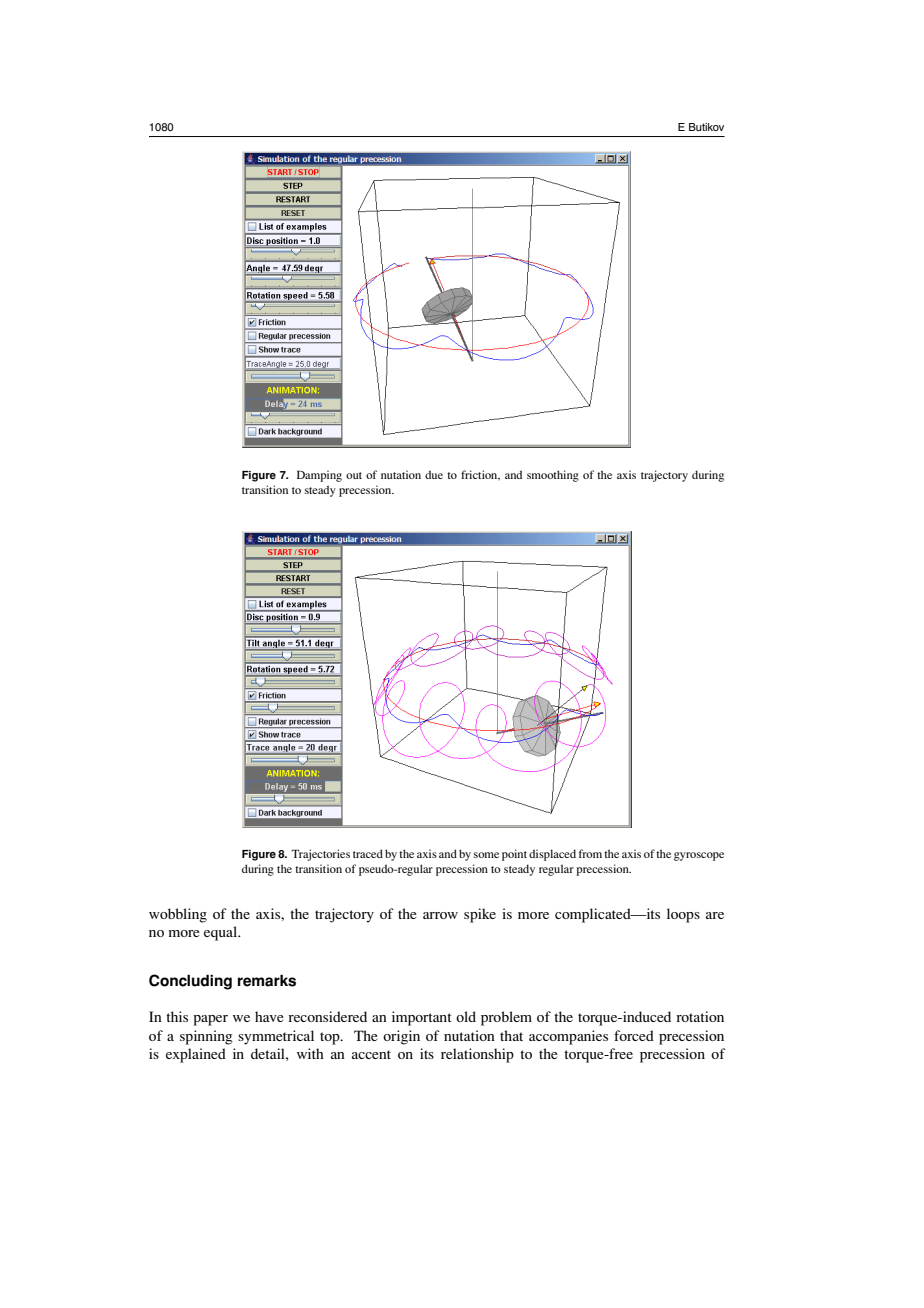 This screenshot has width=924, height=1308. What do you see at coordinates (699, 856) in the screenshot?
I see `gyroscope` at bounding box center [699, 856].
